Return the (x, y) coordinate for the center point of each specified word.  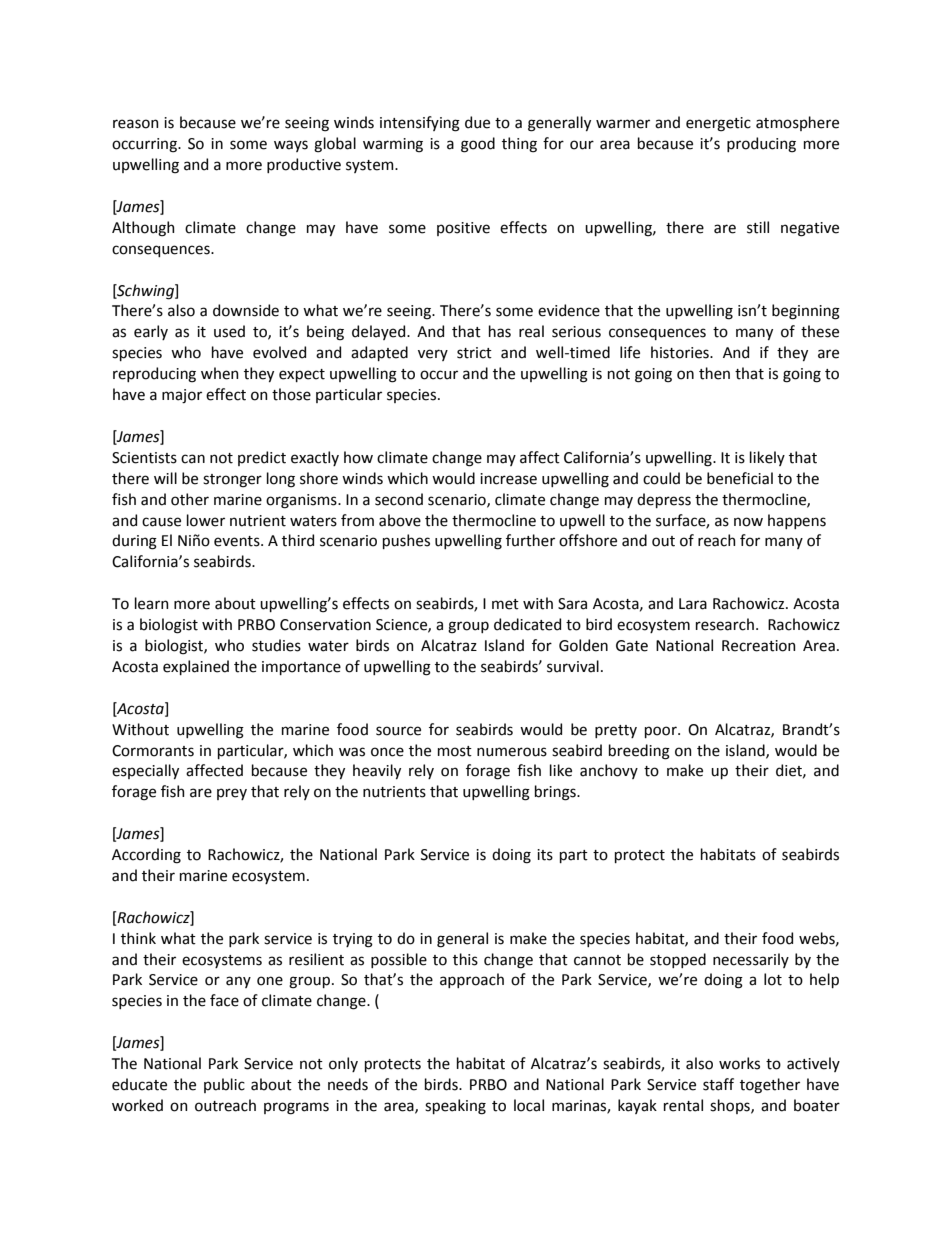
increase (508, 479)
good (478, 145)
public (224, 1085)
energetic (718, 124)
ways (291, 146)
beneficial (740, 478)
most (455, 751)
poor (662, 732)
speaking (455, 1107)
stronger (232, 481)
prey (232, 794)
